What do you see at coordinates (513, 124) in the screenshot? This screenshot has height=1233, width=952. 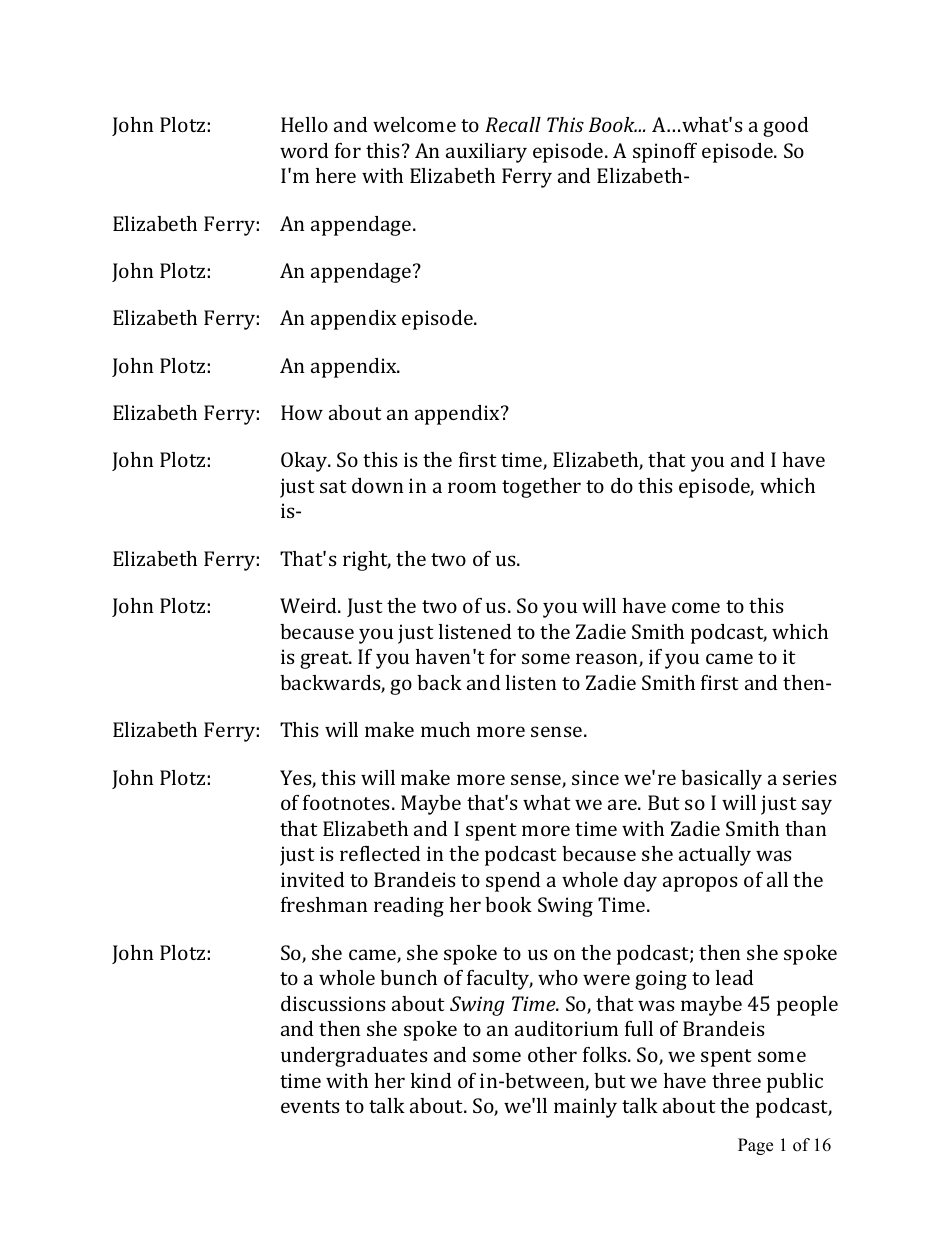 I see `Recall` at bounding box center [513, 124].
